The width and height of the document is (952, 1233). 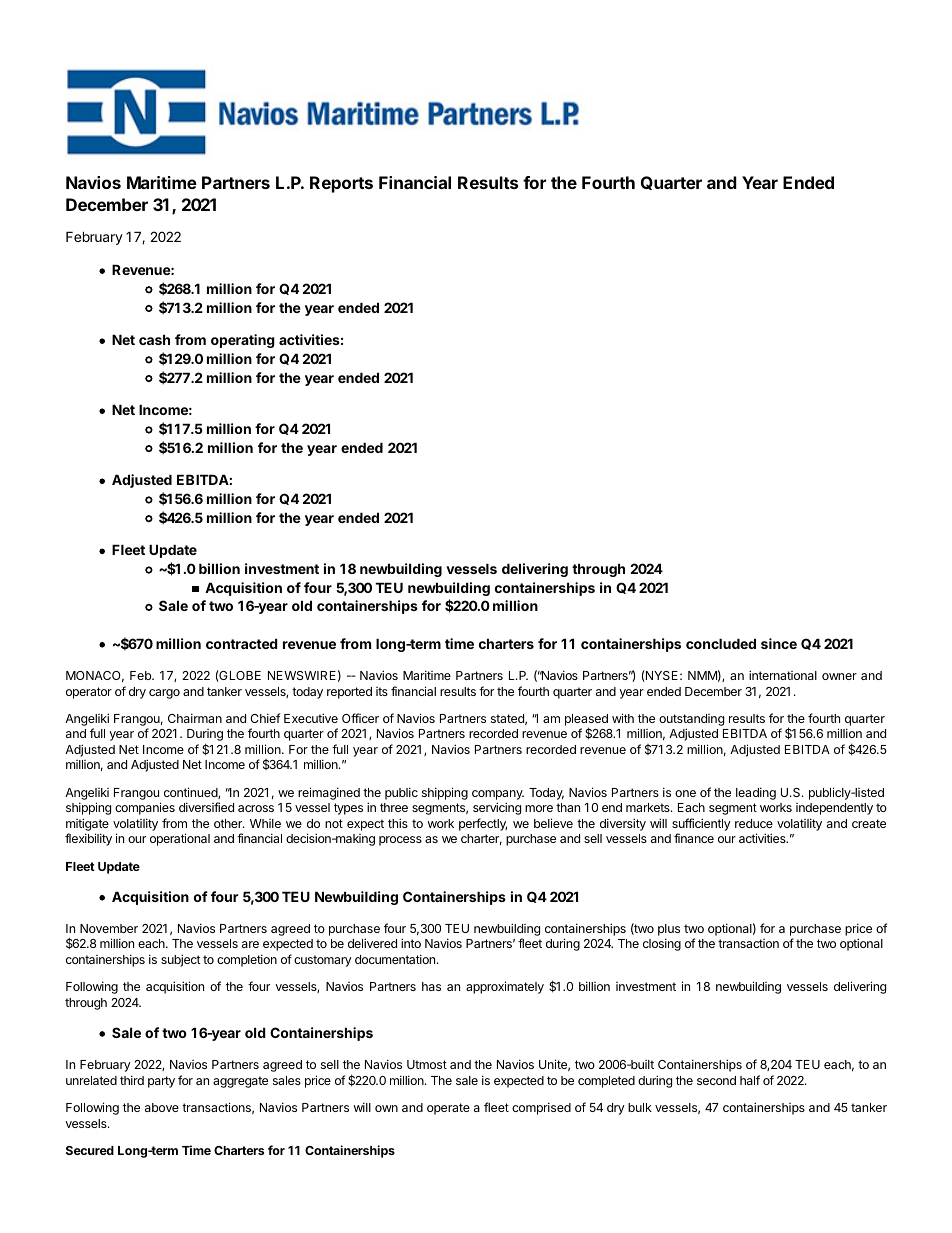 What do you see at coordinates (382, 691) in the document?
I see `its` at bounding box center [382, 691].
